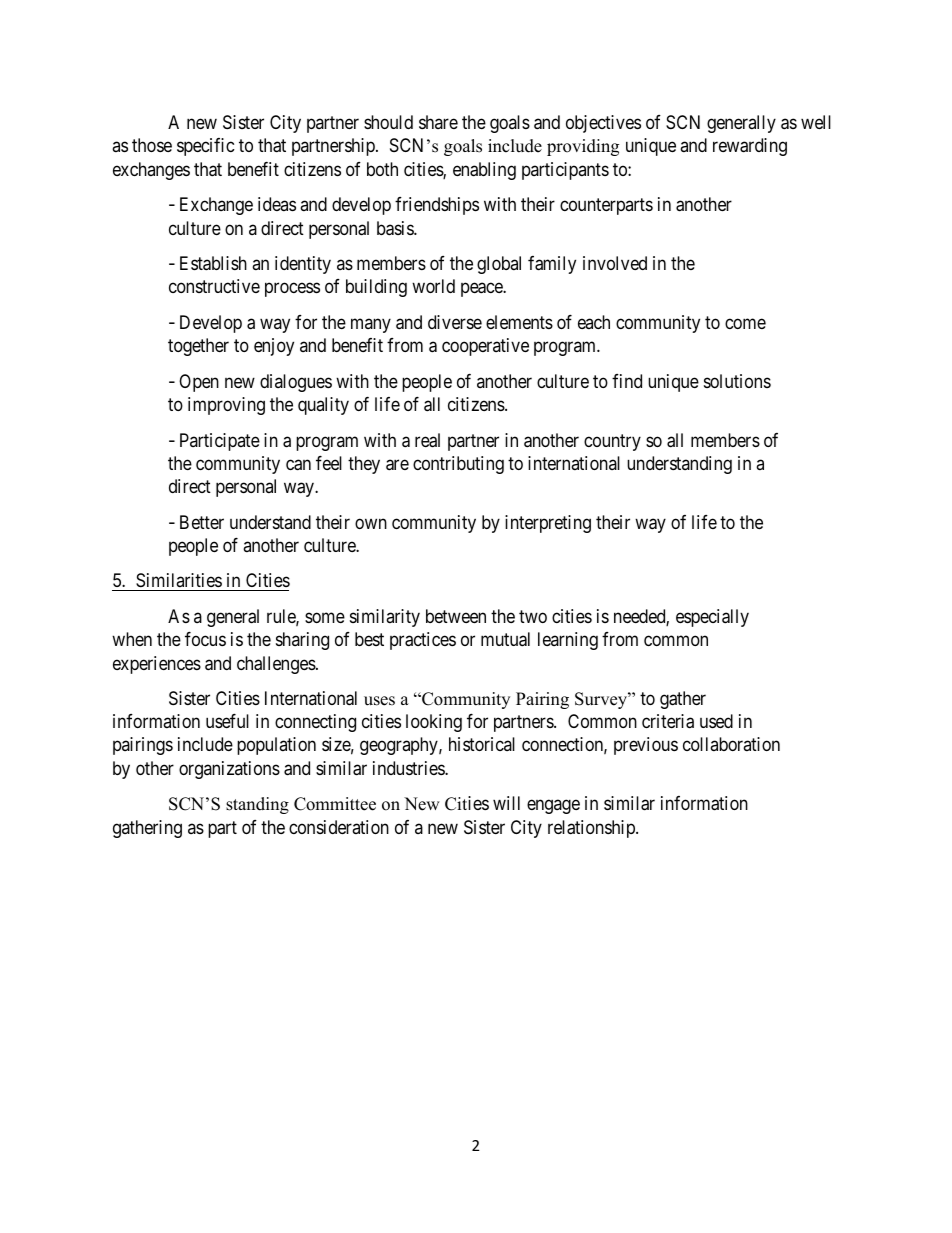  Describe the element at coordinates (298, 465) in the page. I see `can` at that location.
